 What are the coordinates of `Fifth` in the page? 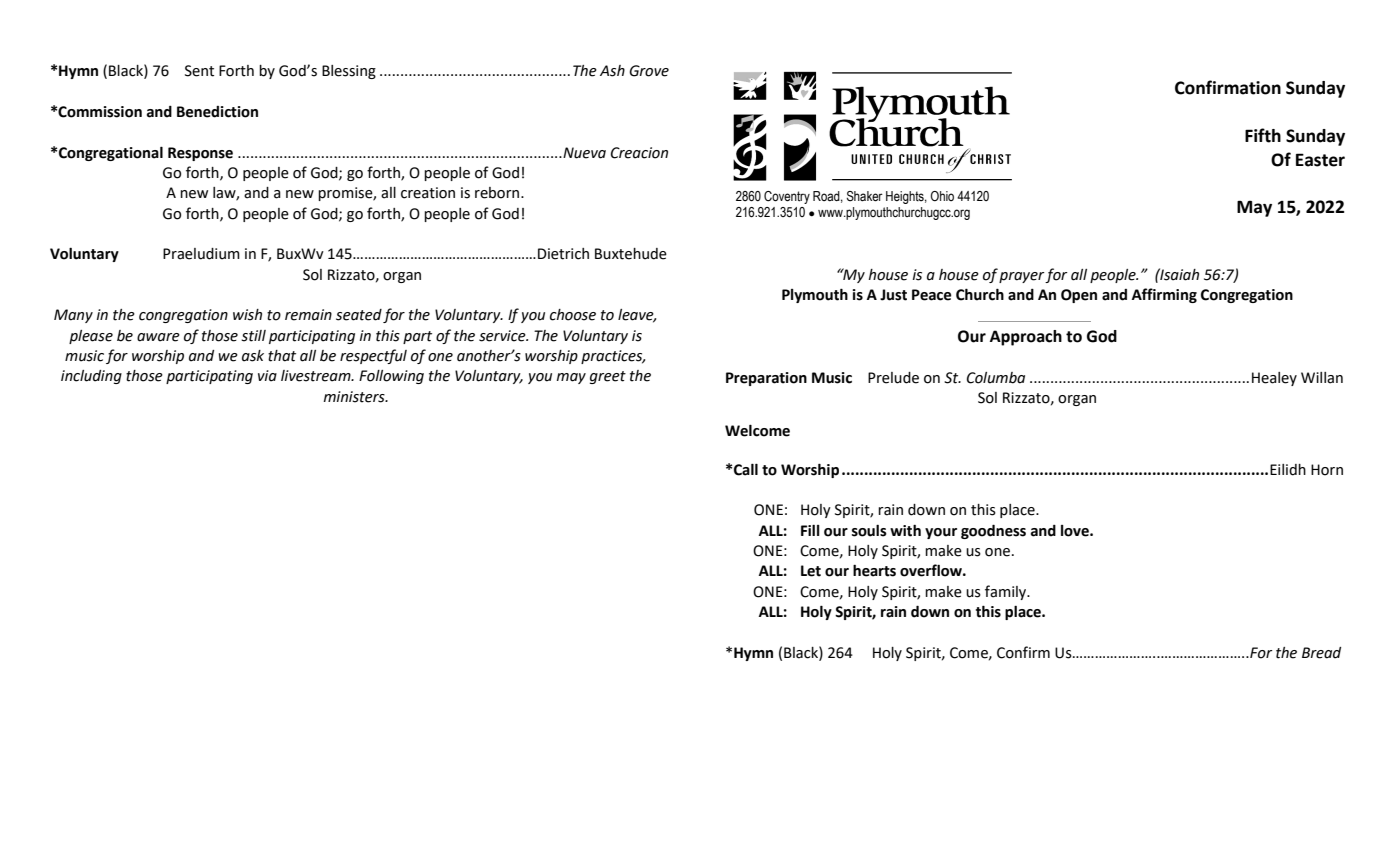 It's located at (1263, 135).
